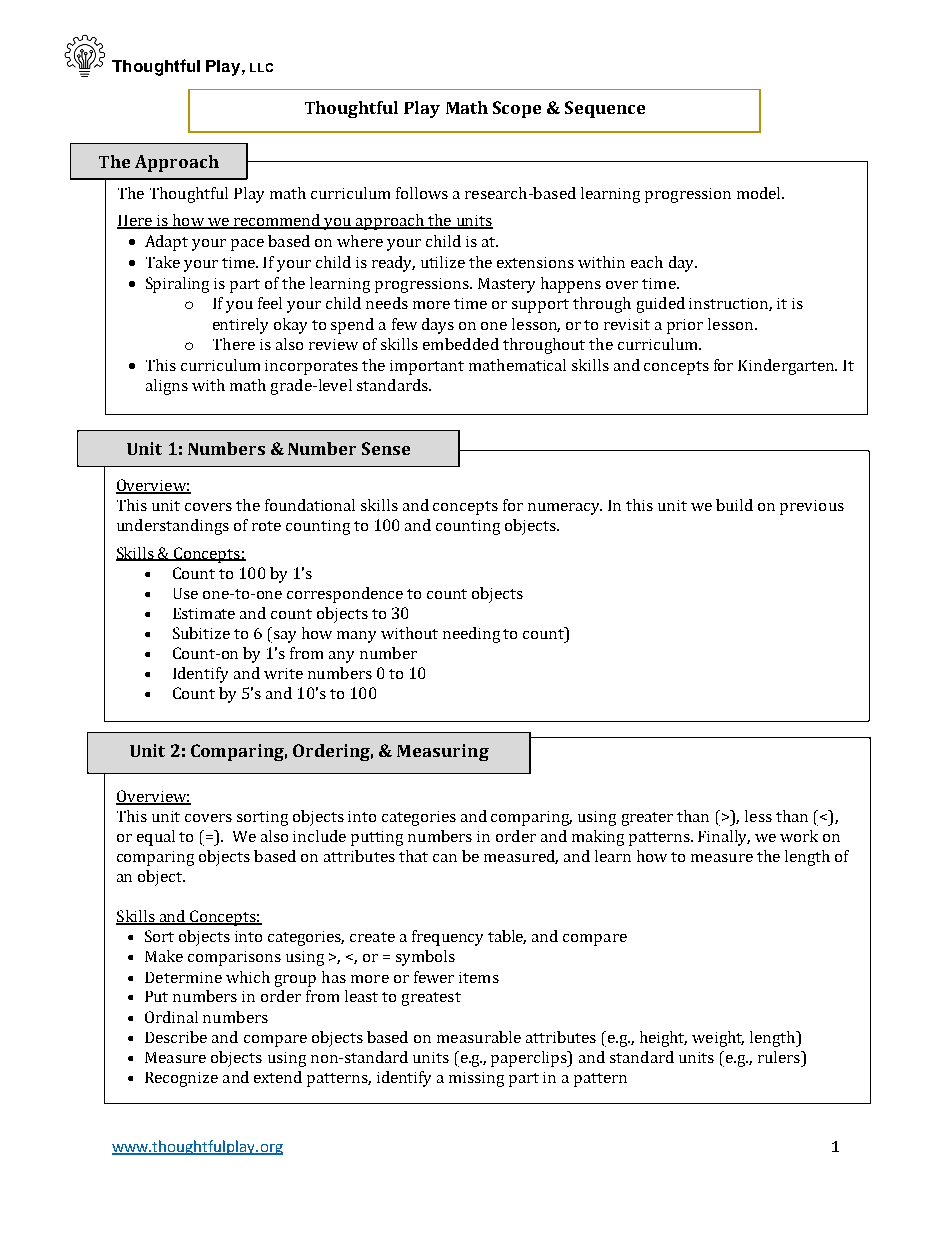 This screenshot has width=952, height=1233. Describe the element at coordinates (186, 593) in the screenshot. I see `Use` at that location.
